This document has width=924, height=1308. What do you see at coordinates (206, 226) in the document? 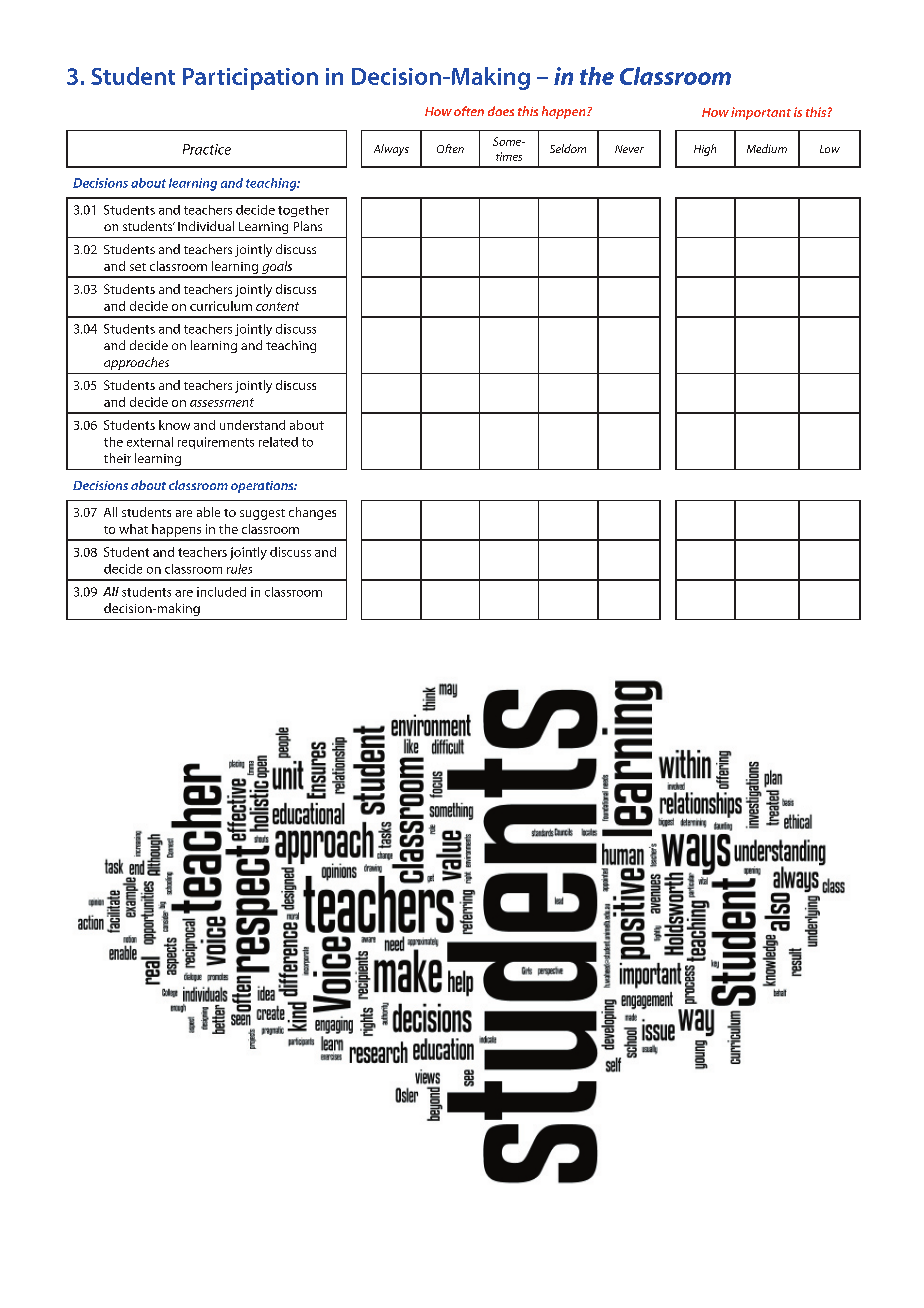
I see `Individual` at bounding box center [206, 226].
